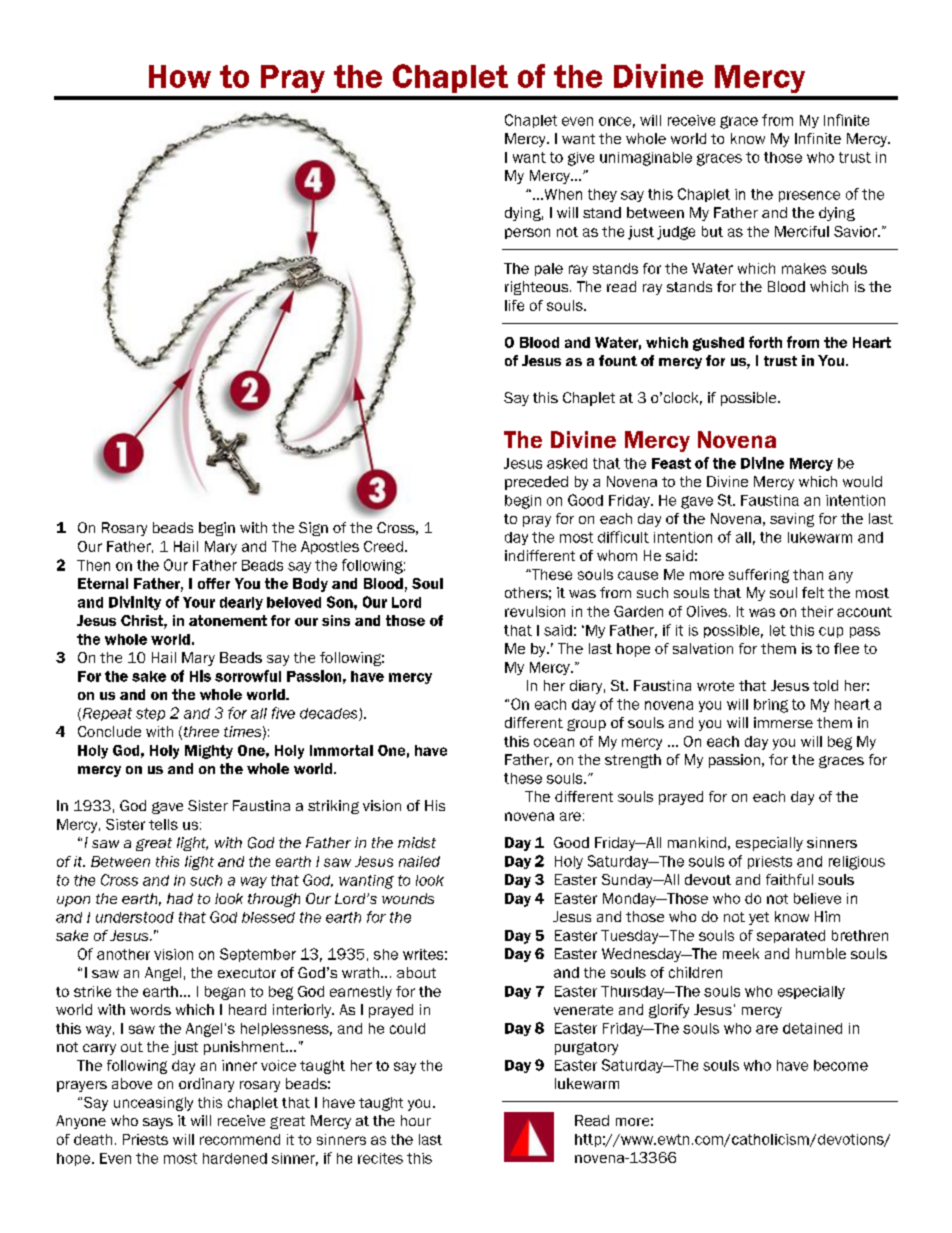 This screenshot has height=1233, width=952. I want to click on Your, so click(199, 602).
